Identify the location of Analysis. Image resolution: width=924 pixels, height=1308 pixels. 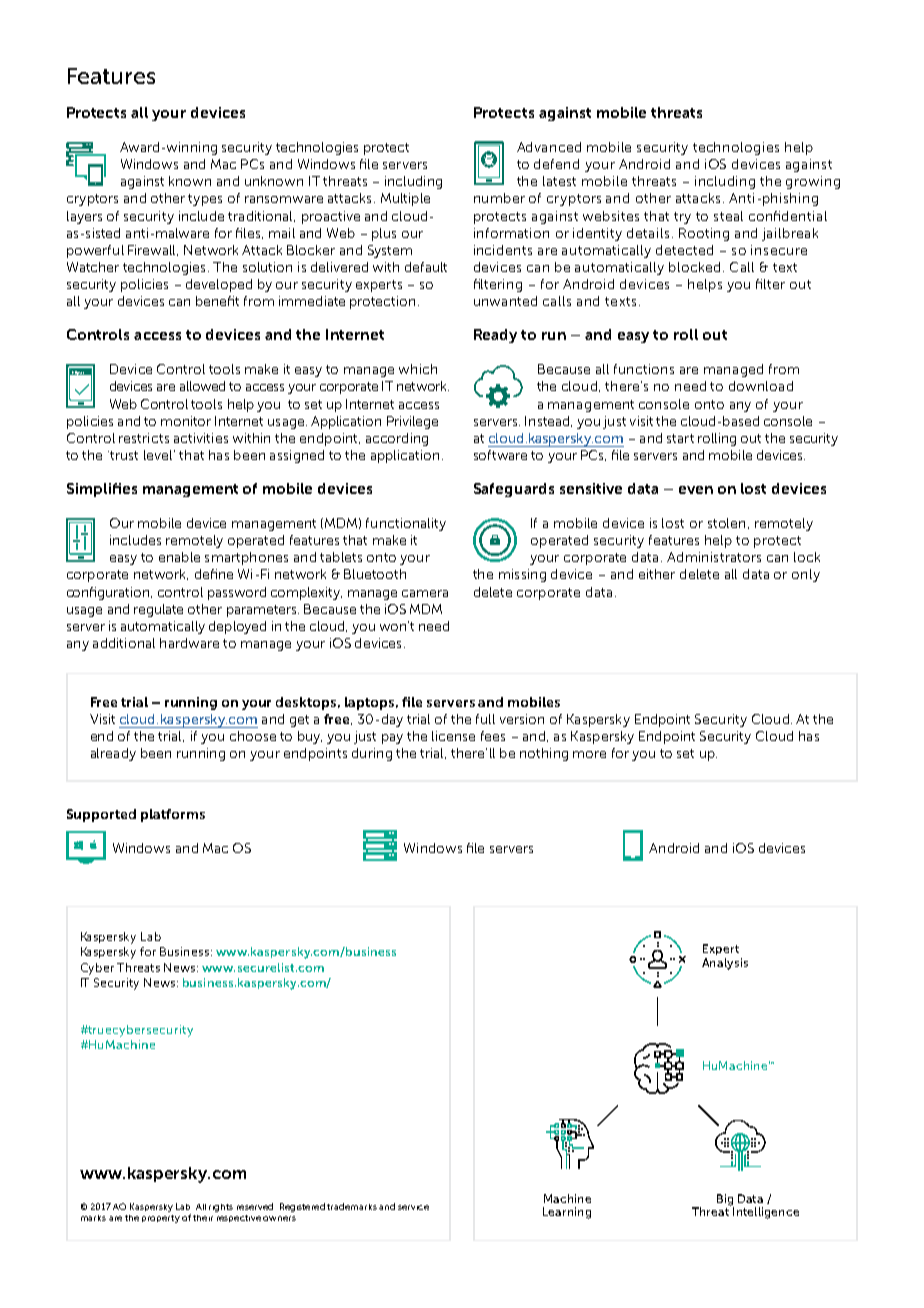
(725, 964).
